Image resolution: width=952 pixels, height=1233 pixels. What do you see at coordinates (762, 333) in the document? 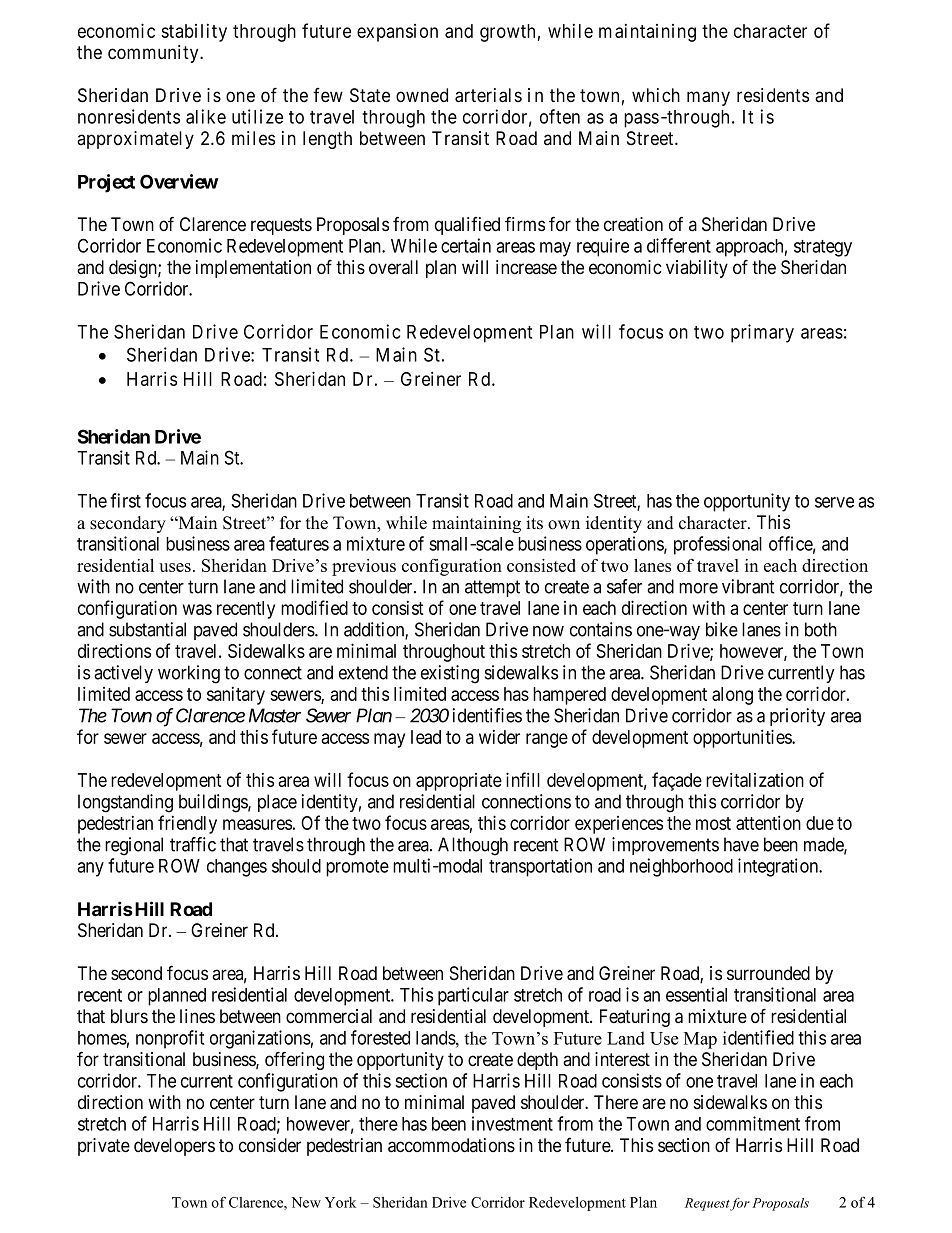
I see `primary` at bounding box center [762, 333].
